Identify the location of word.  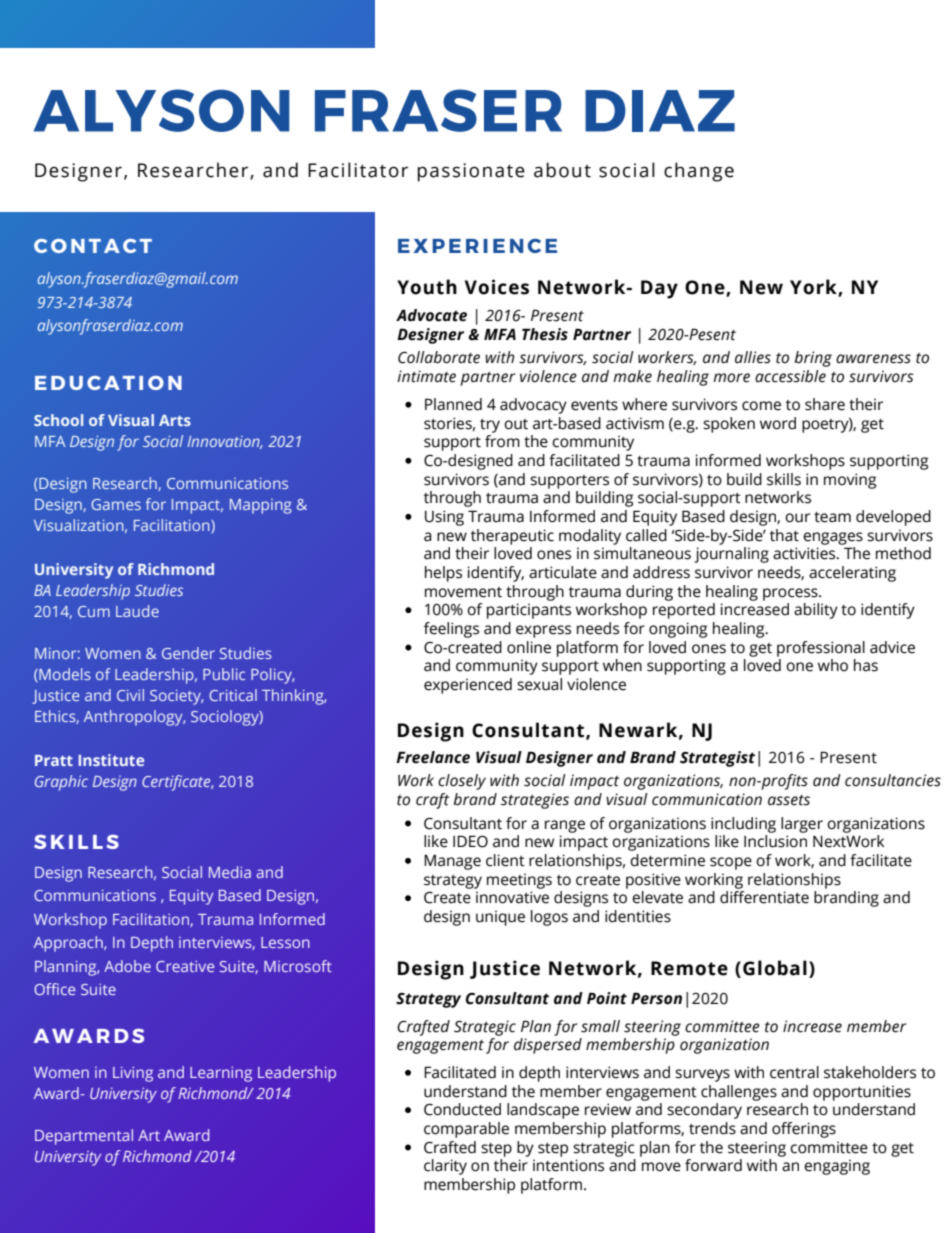
(778, 423).
